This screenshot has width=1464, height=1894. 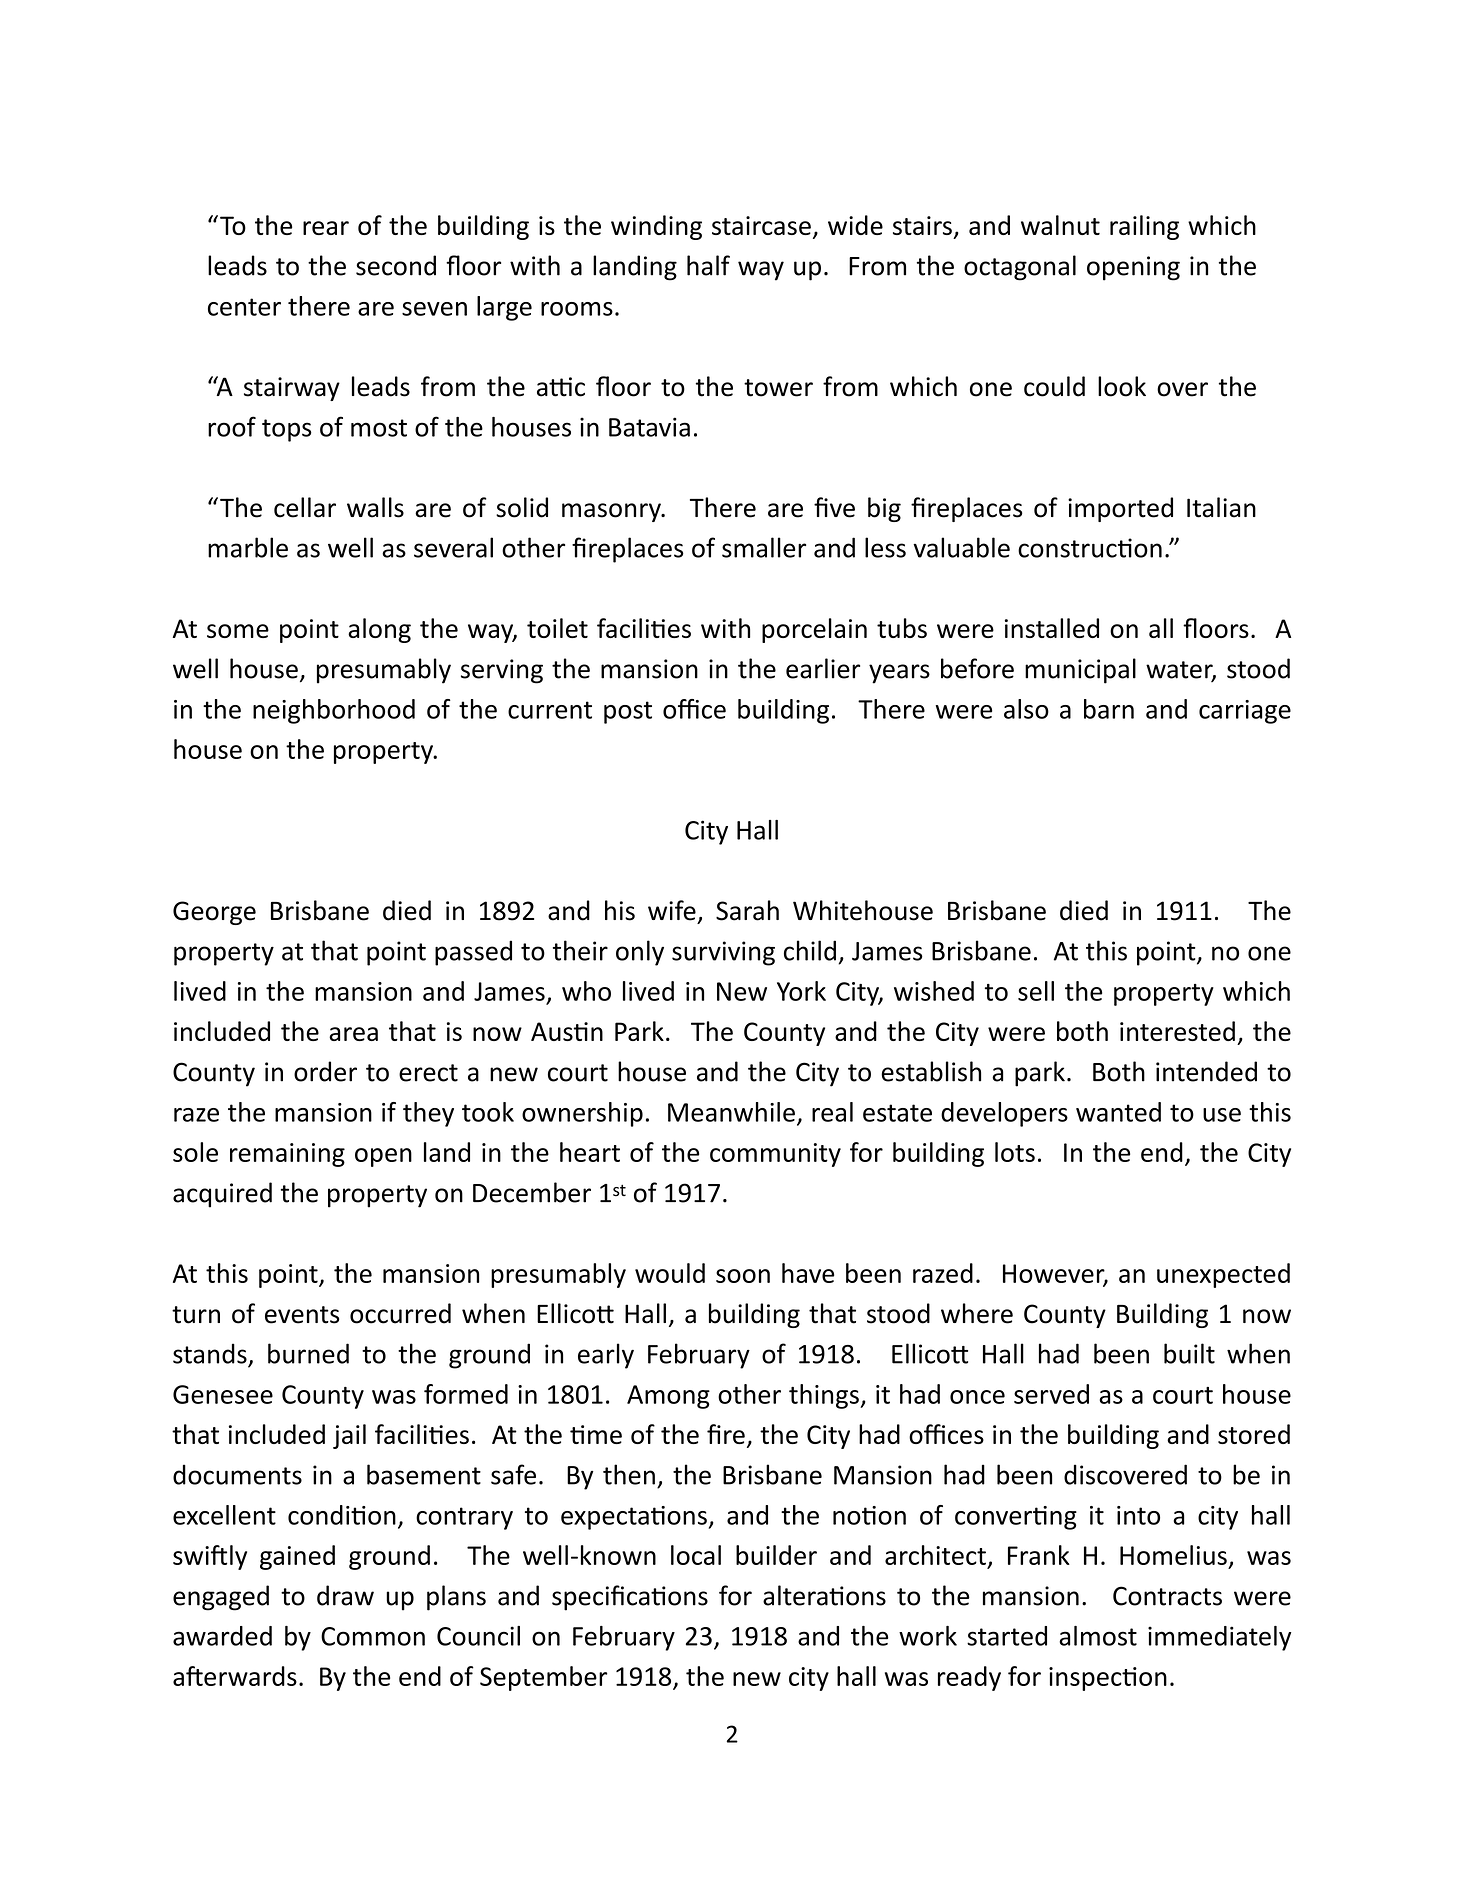 I want to click on local, so click(x=696, y=1555).
